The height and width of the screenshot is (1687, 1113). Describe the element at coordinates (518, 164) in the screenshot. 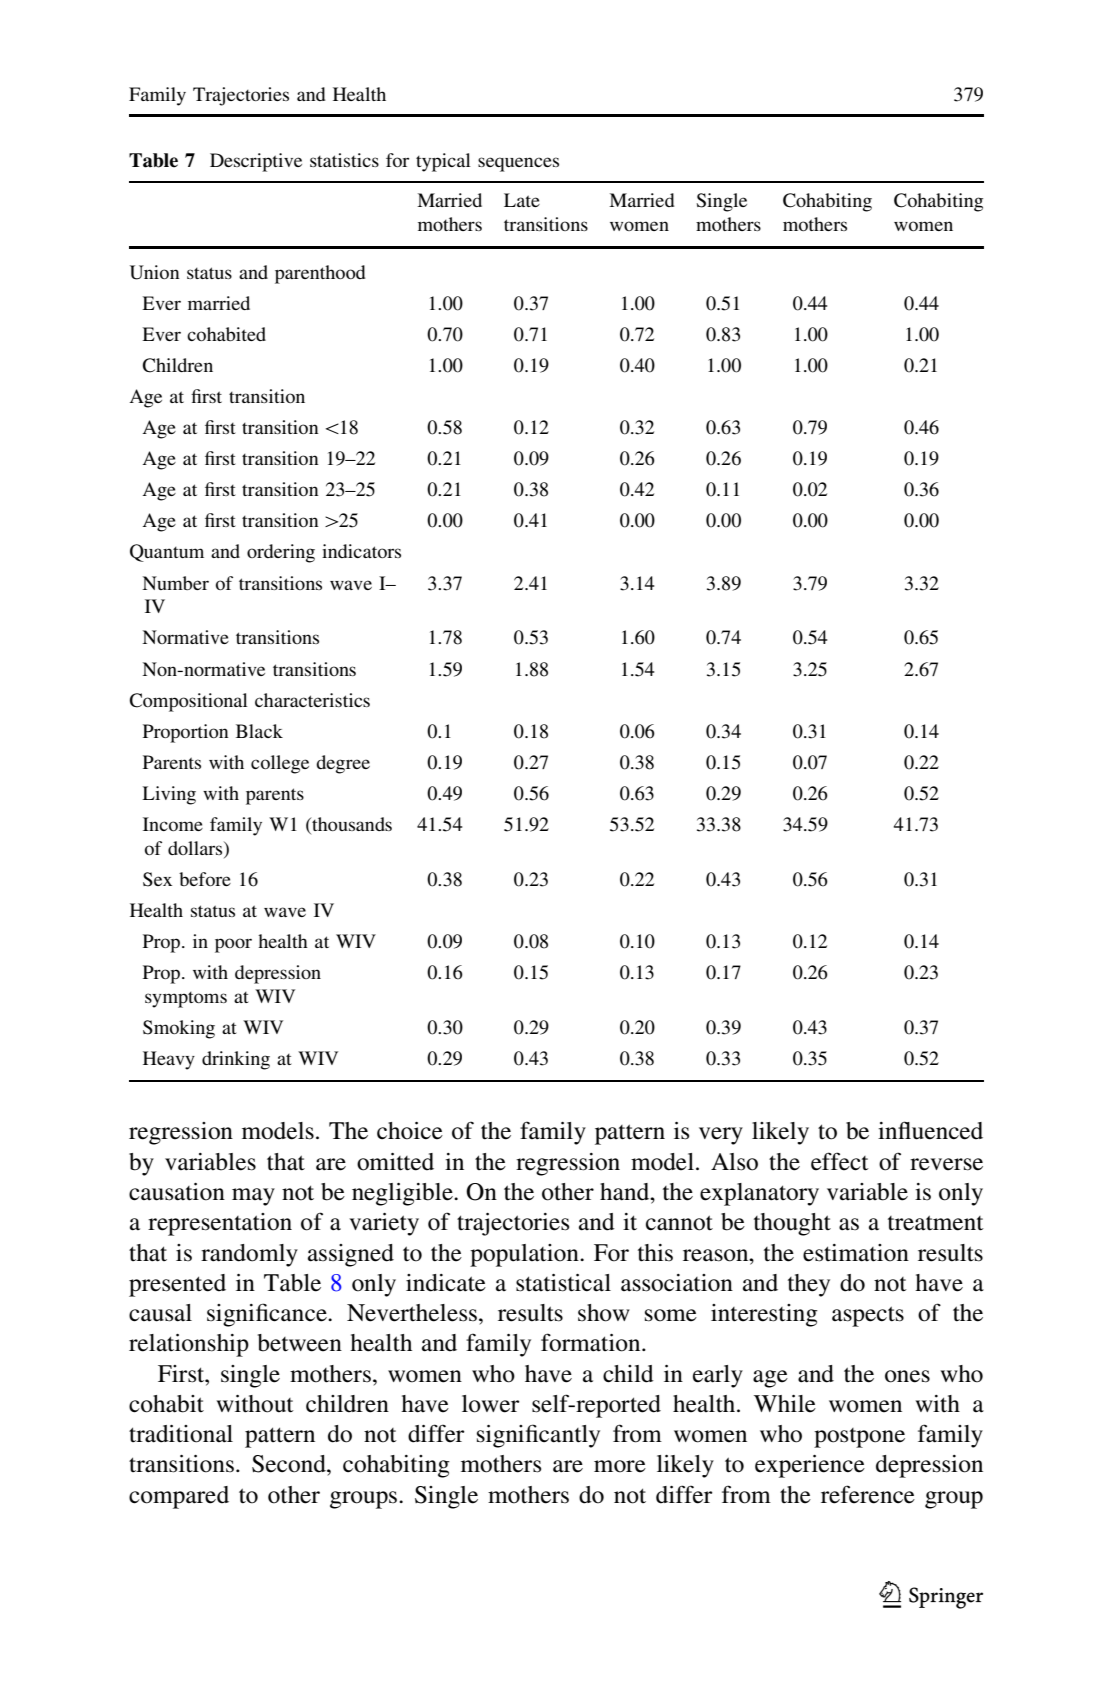

I see `sequences` at that location.
